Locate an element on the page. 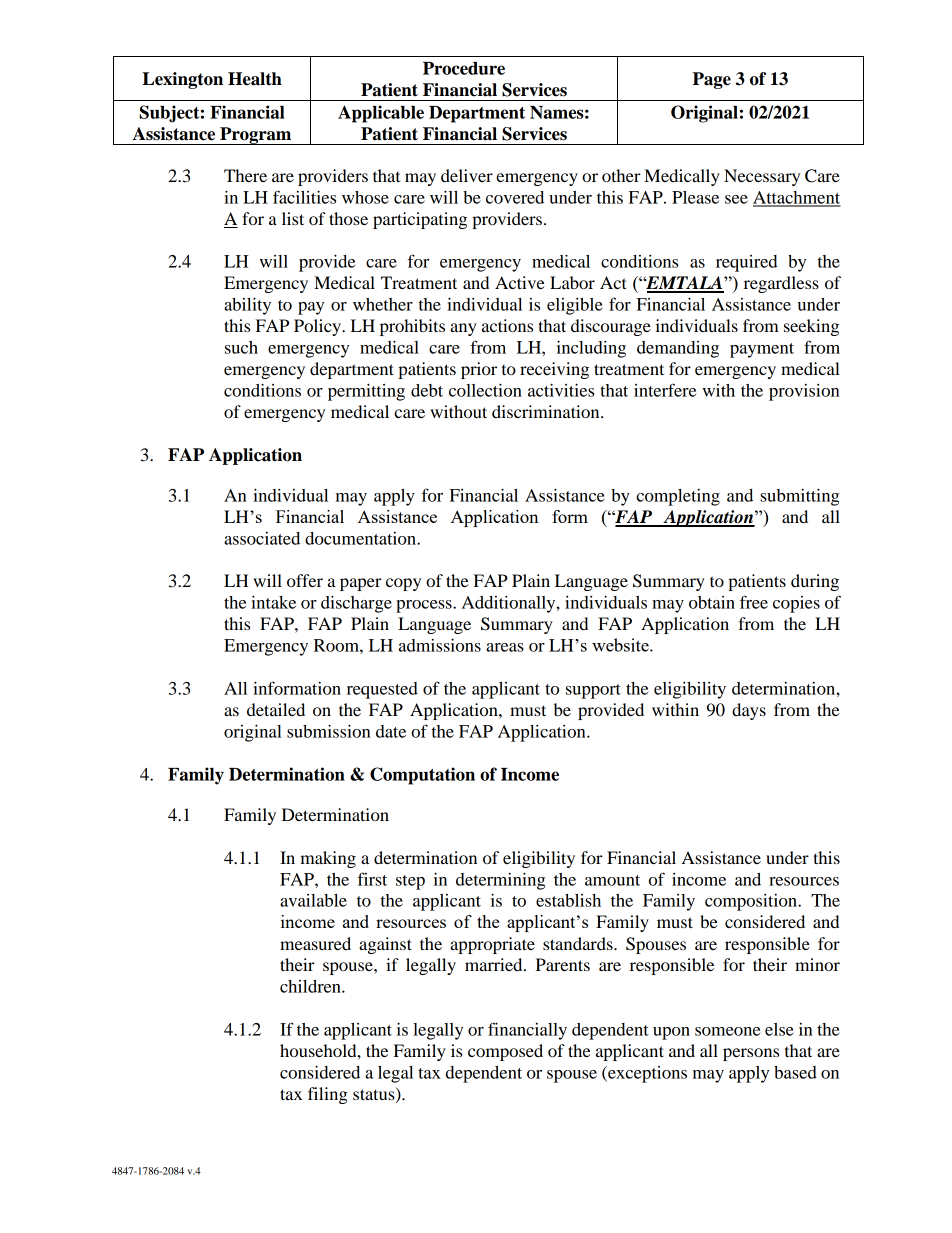  Computation is located at coordinates (422, 776).
